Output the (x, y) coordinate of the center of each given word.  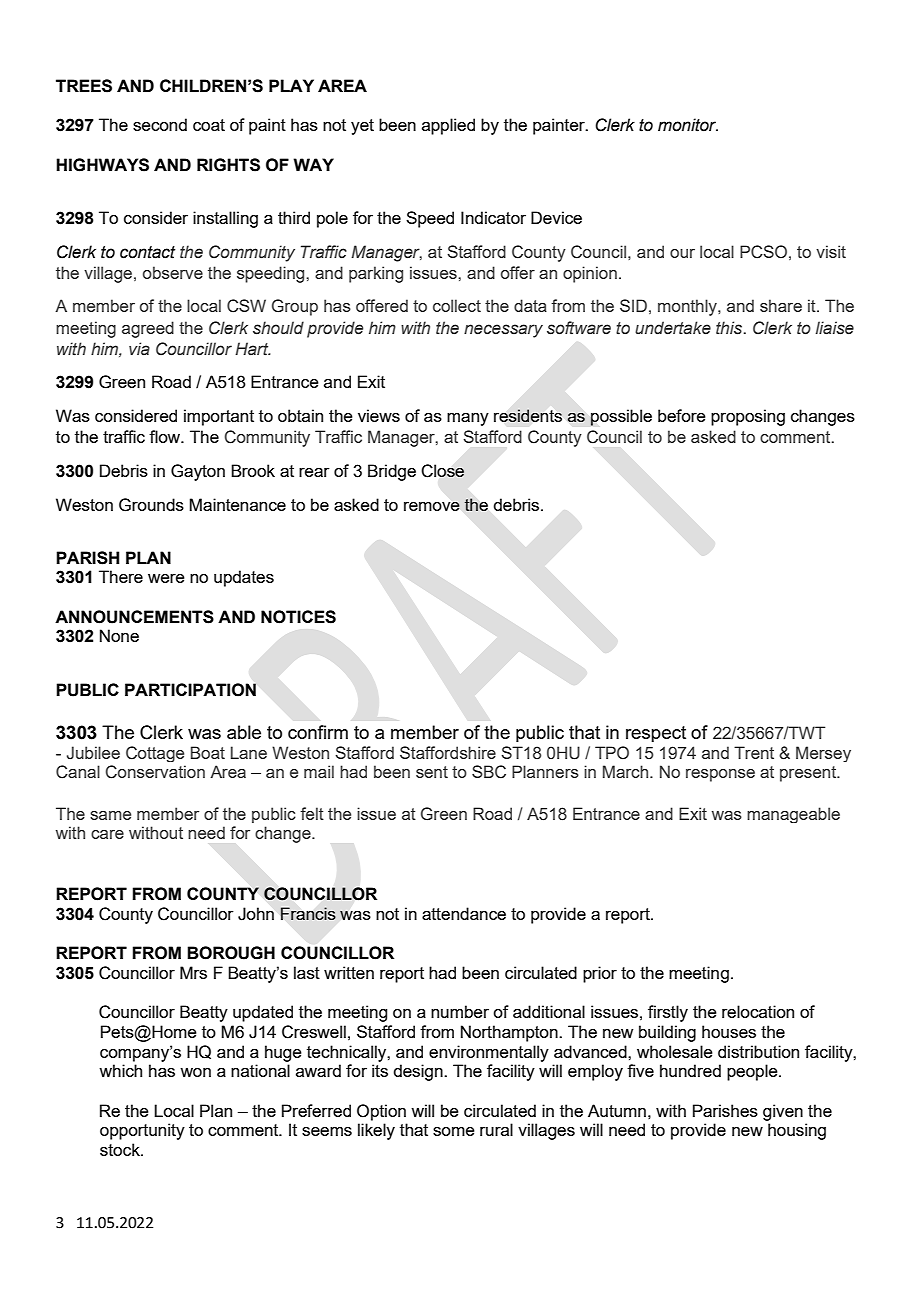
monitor (688, 125)
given (783, 1112)
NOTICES (298, 617)
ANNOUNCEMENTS (134, 617)
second (160, 124)
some (454, 1131)
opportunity (142, 1131)
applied (448, 126)
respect (656, 734)
